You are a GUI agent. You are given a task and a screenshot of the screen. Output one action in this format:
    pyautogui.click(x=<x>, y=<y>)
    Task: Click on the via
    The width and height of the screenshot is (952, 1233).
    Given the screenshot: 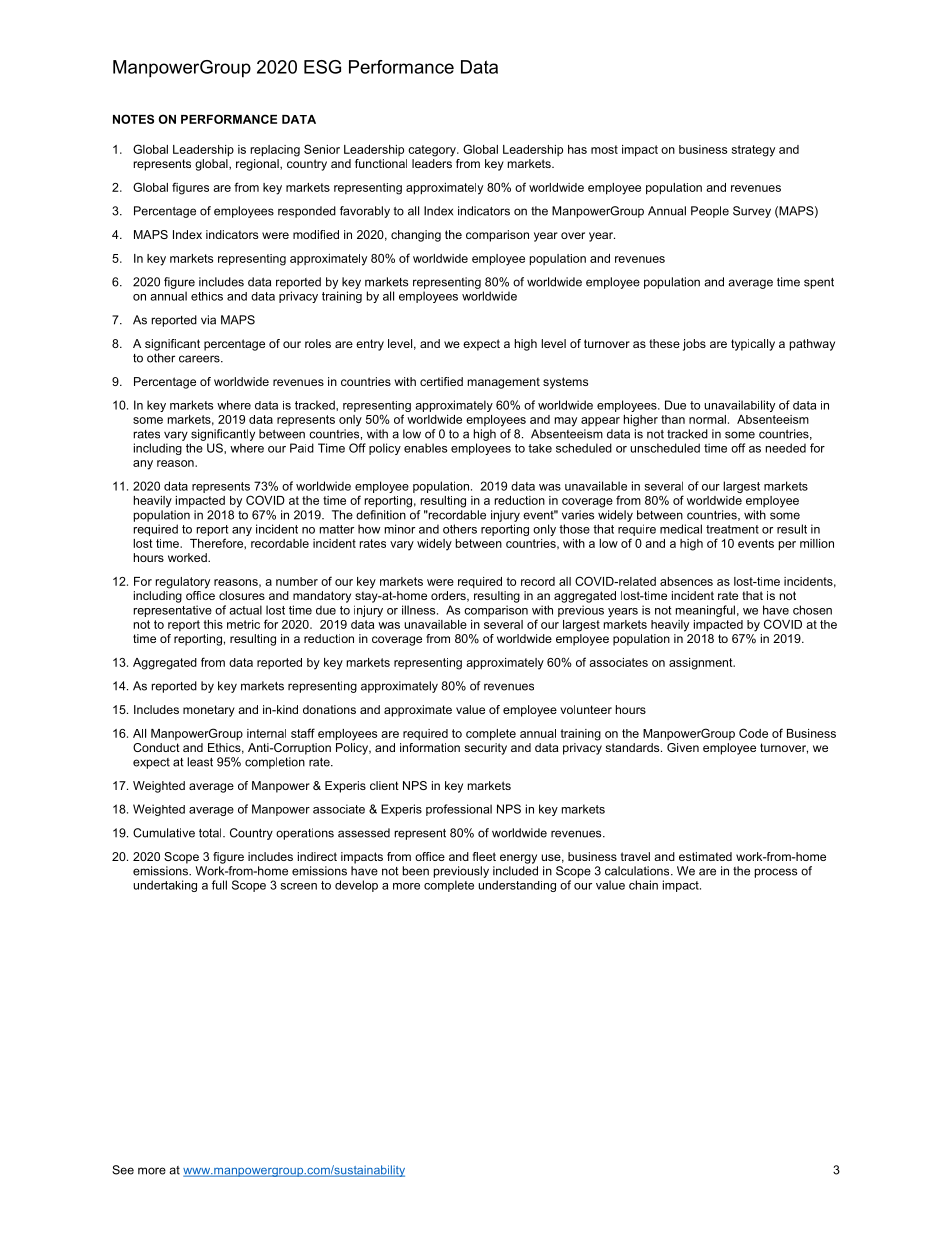 What is the action you would take?
    pyautogui.click(x=208, y=320)
